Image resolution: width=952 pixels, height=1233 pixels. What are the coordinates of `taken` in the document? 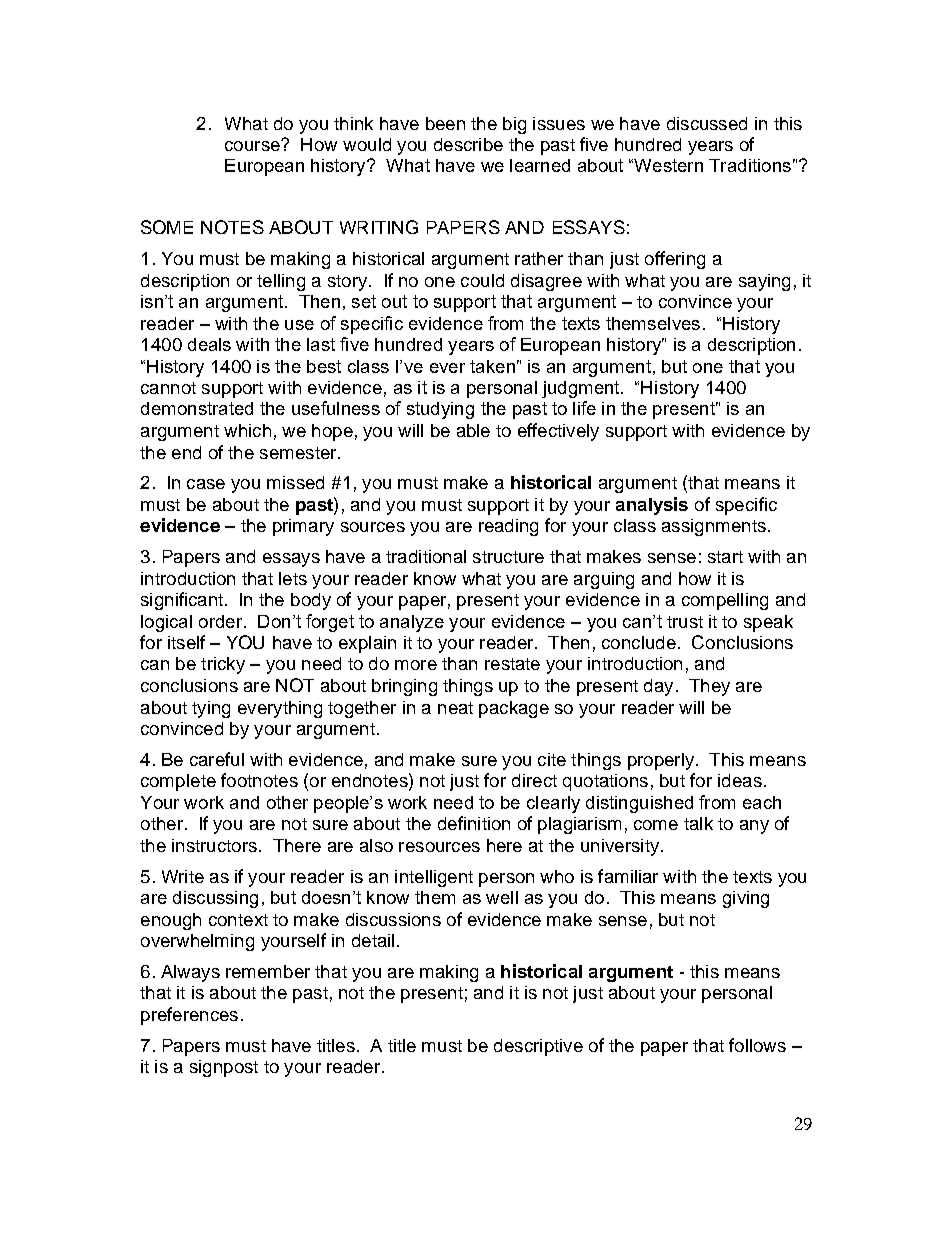 It's located at (492, 366).
